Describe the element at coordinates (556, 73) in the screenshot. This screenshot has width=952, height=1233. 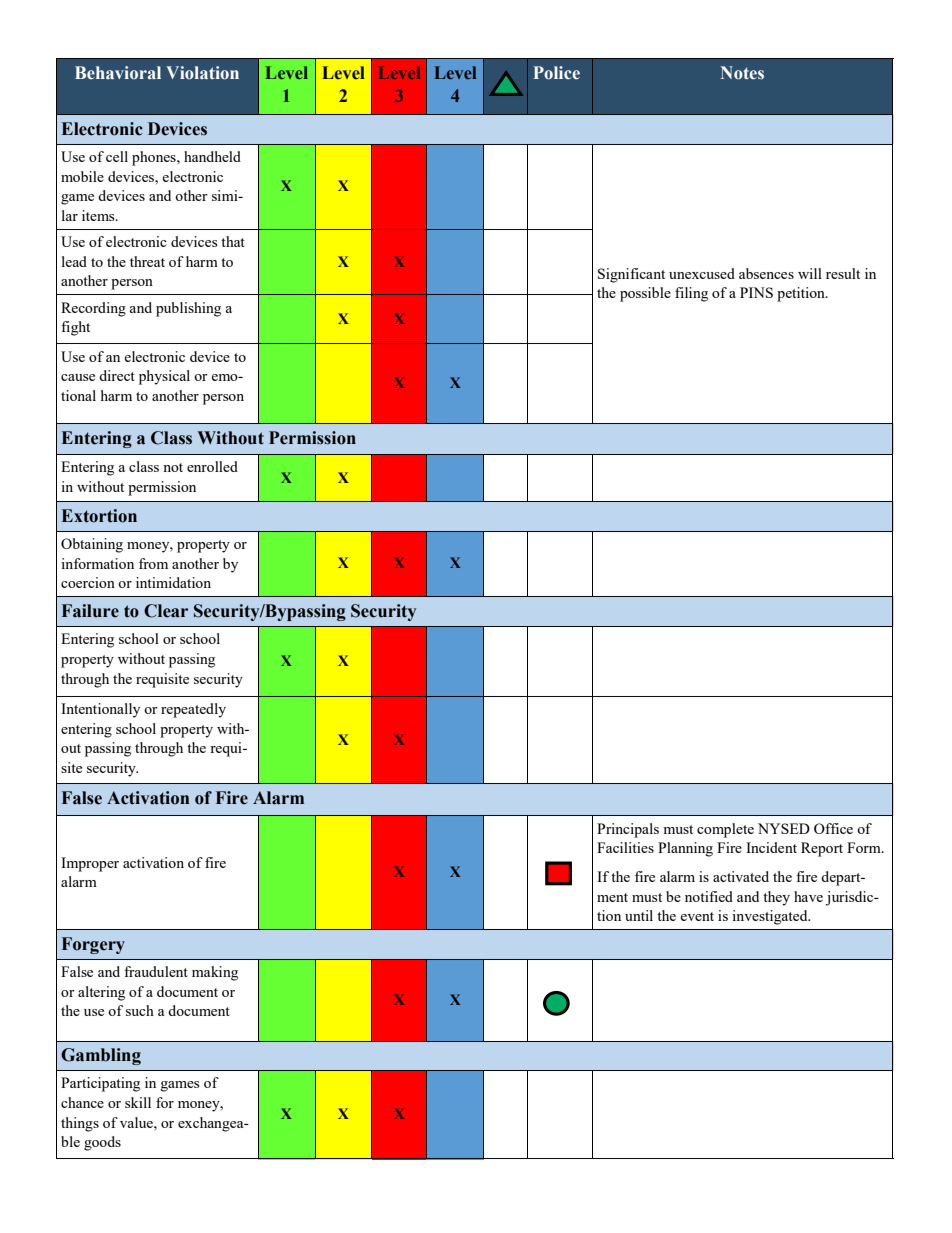
I see `Police` at that location.
